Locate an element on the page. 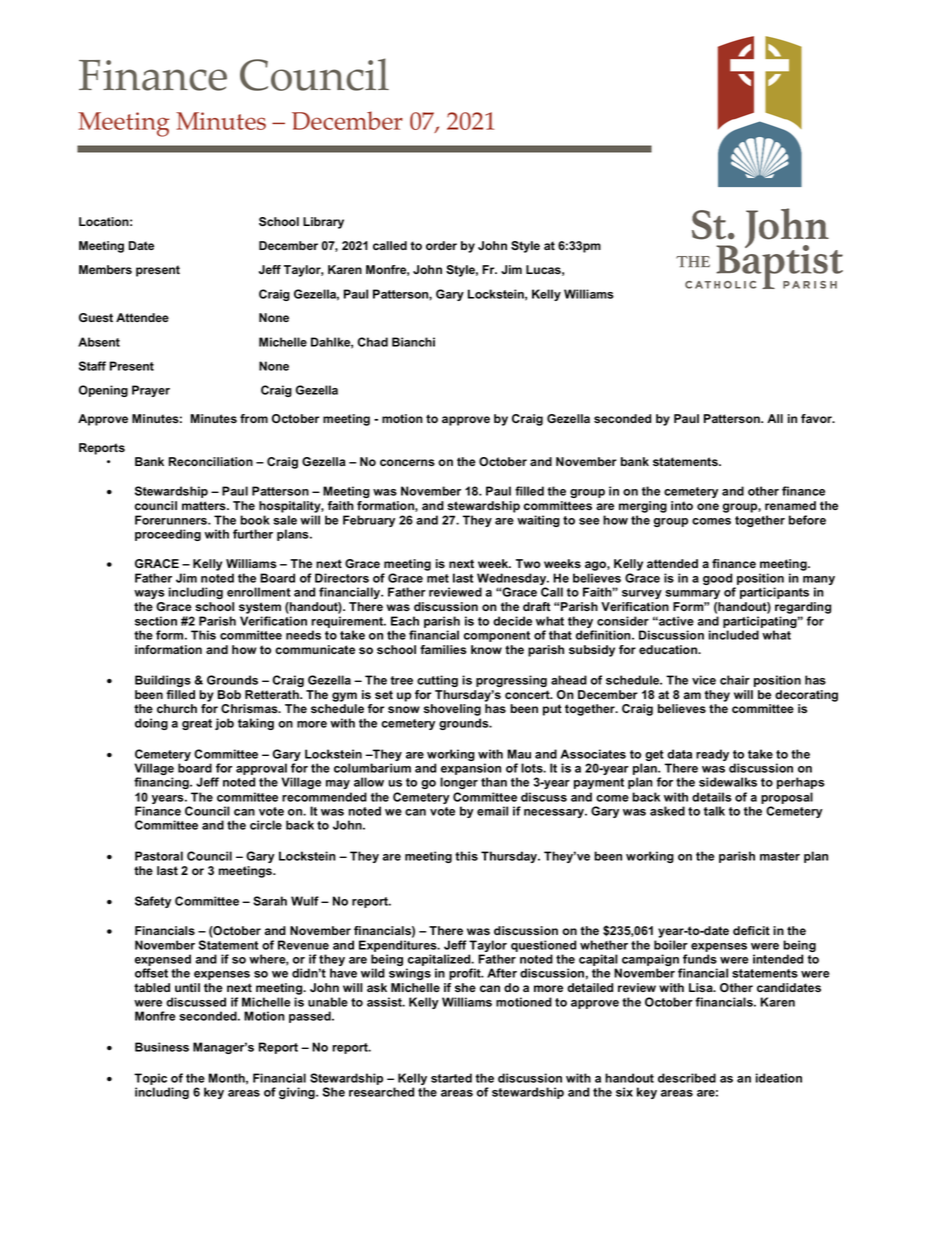 This document has height=1233, width=952. Topic is located at coordinates (150, 1079).
